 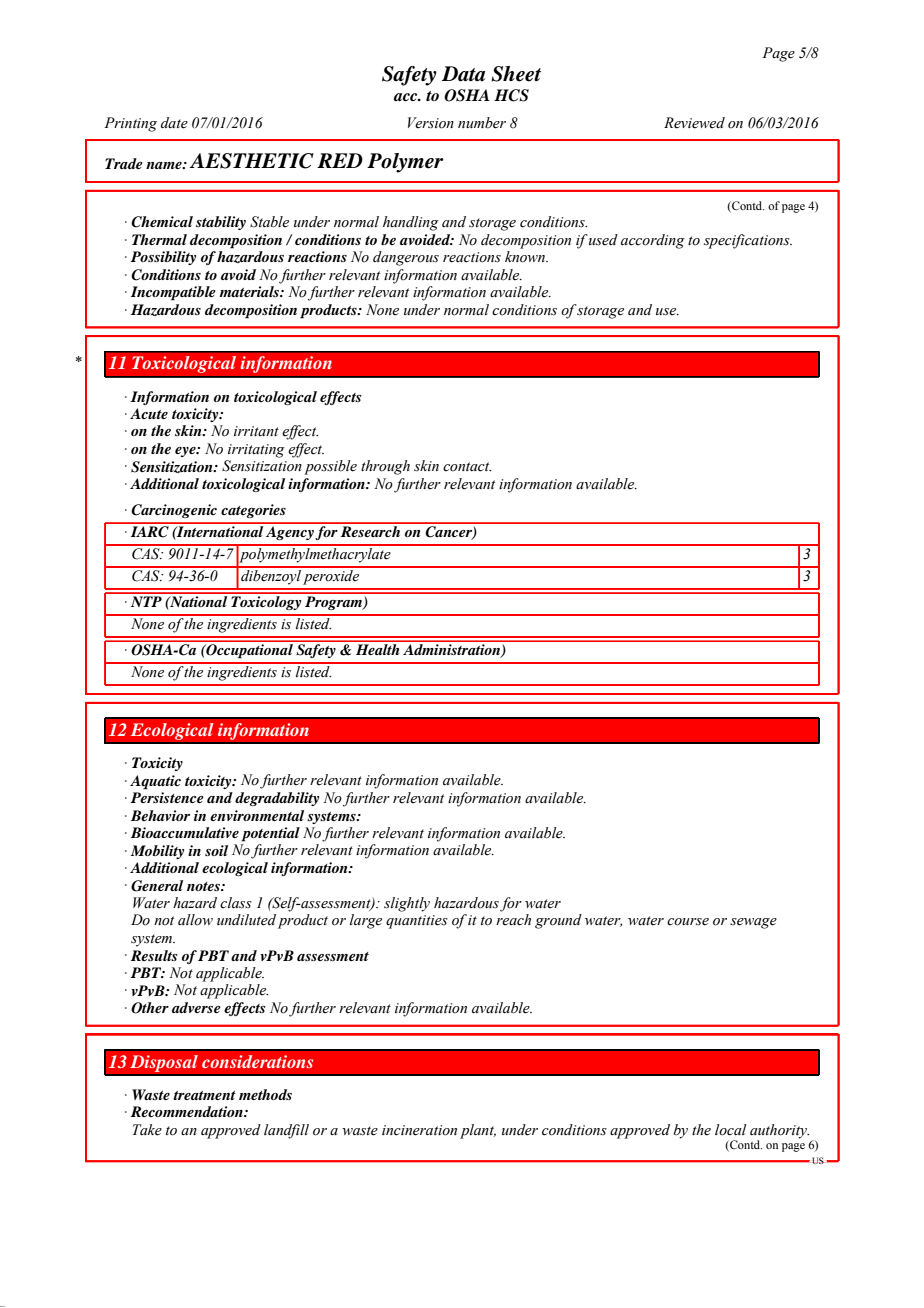 I want to click on specifications, so click(x=748, y=241).
